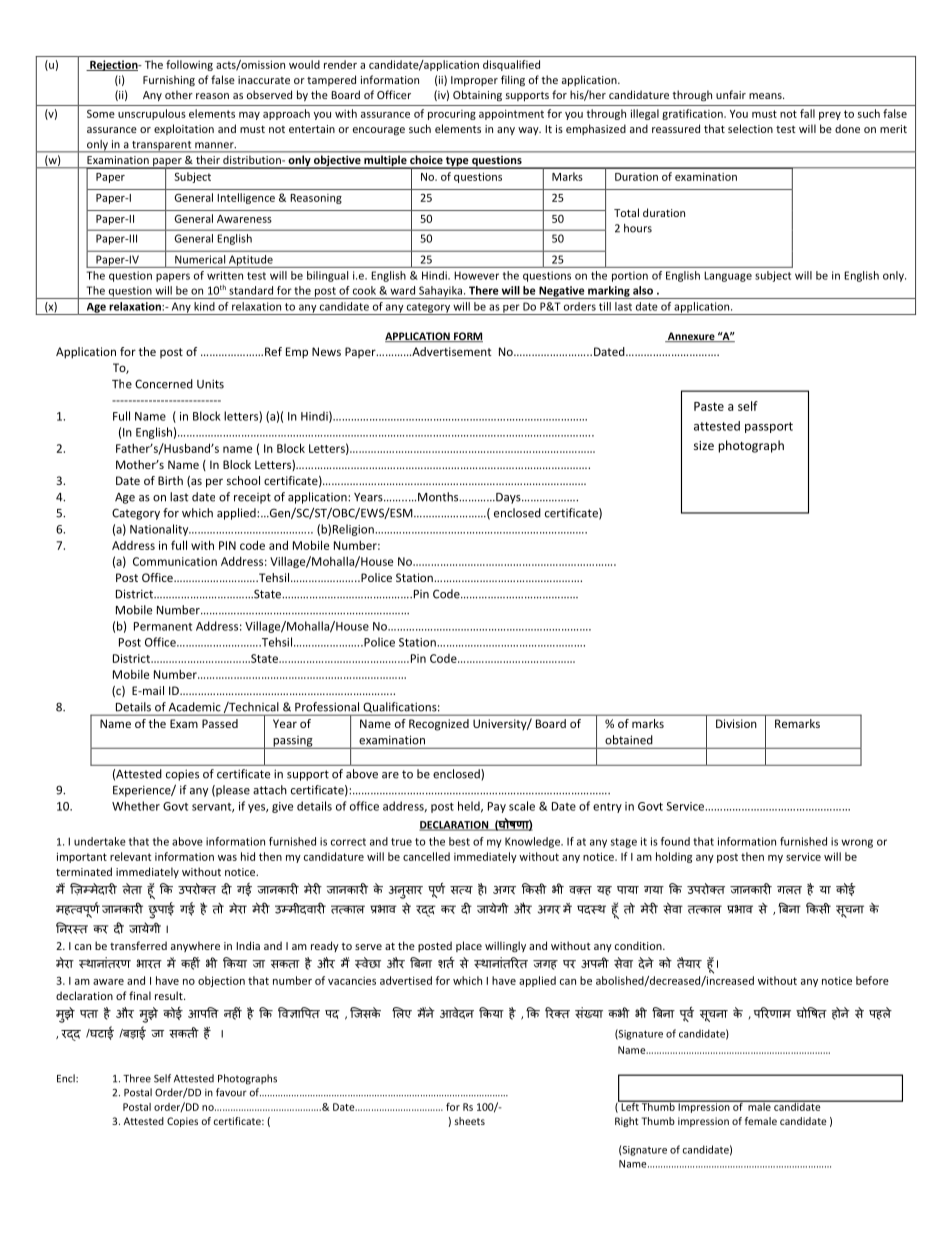 Image resolution: width=952 pixels, height=1233 pixels. I want to click on Concerned, so click(164, 384).
